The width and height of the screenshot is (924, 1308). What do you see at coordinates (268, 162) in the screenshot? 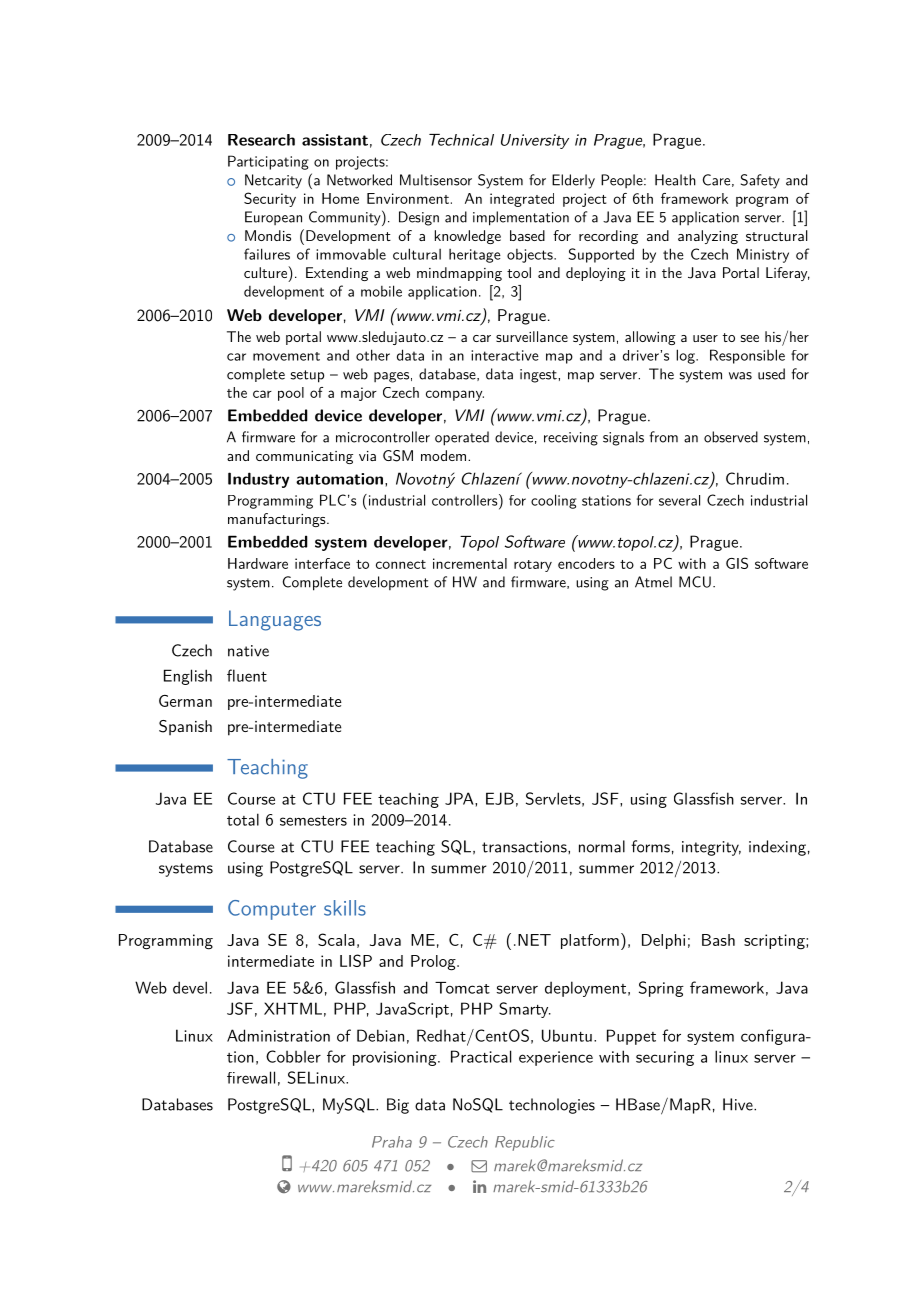
I see `Participating` at bounding box center [268, 162].
